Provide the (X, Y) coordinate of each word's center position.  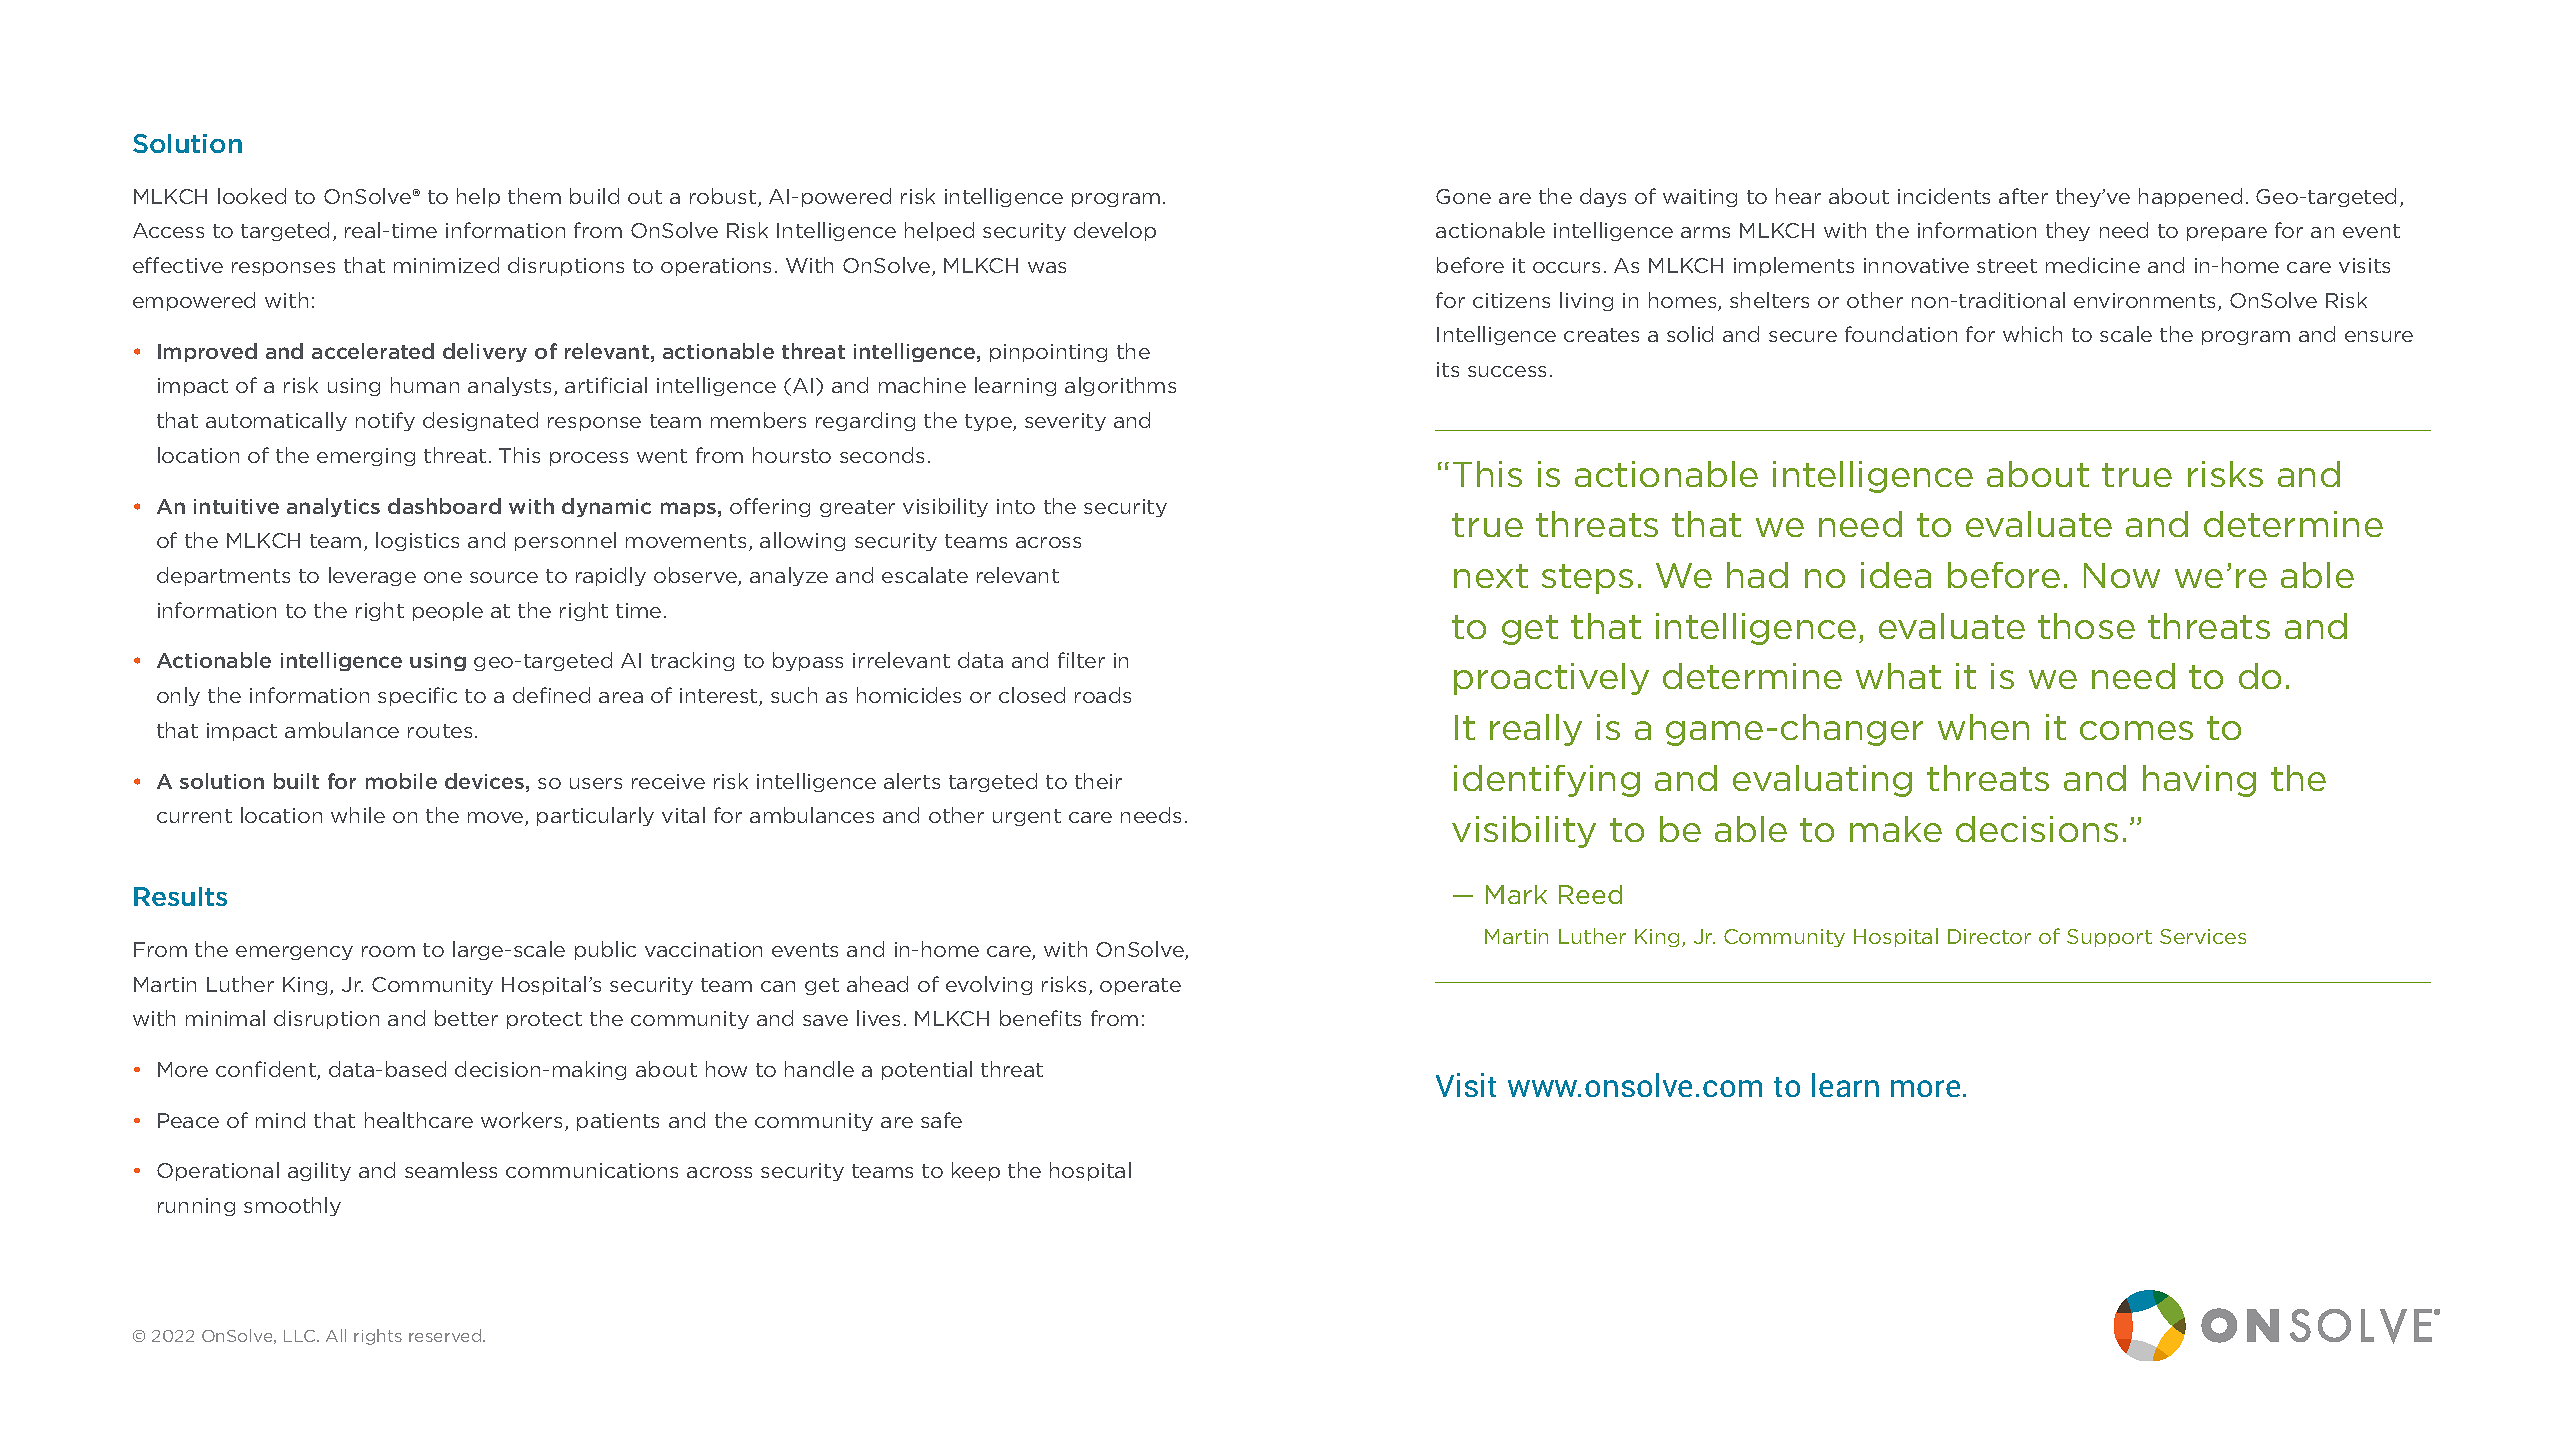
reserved (446, 1335)
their (1098, 781)
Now (2122, 575)
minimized (446, 265)
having (2199, 781)
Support (2109, 938)
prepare (2227, 234)
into (1016, 506)
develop (1115, 231)
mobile (401, 781)
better (466, 1018)
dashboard (444, 506)
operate (1140, 986)
